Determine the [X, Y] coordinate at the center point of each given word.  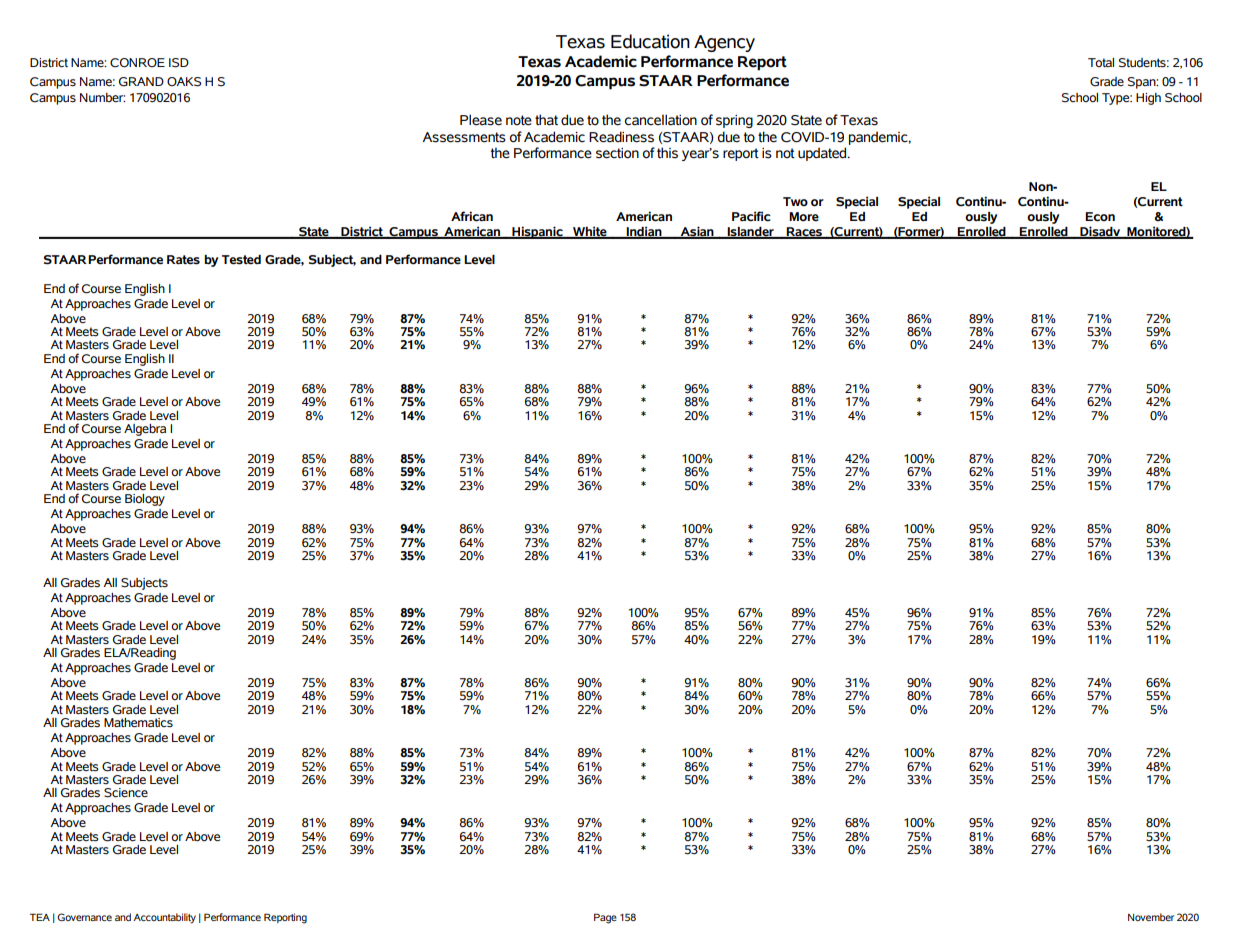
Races [804, 233]
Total [1101, 62]
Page [605, 918]
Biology [145, 500]
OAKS [184, 82]
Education [650, 41]
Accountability [164, 918]
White [590, 232]
